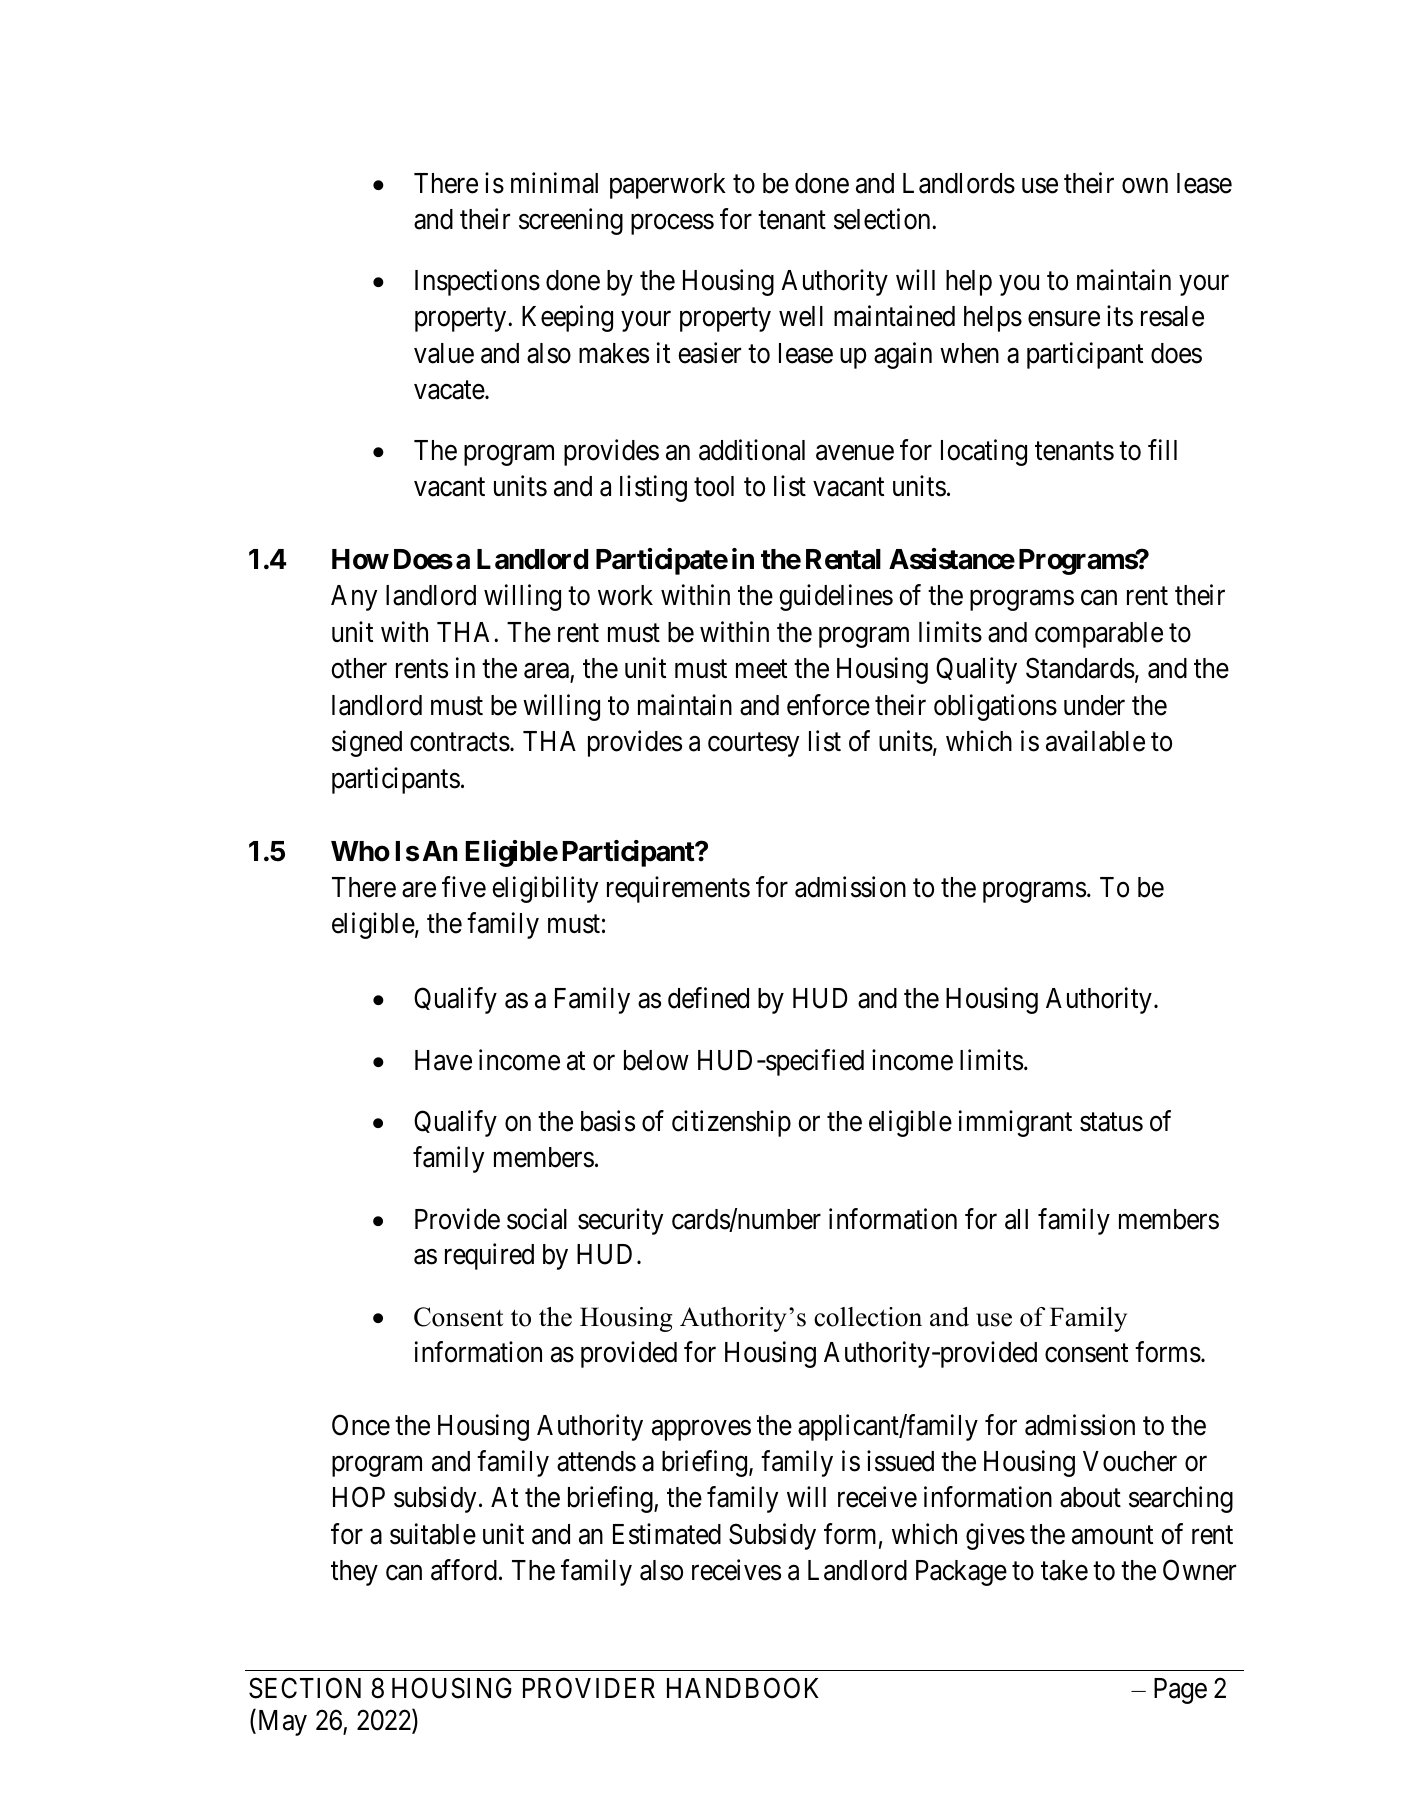  What do you see at coordinates (1016, 1219) in the image?
I see `all` at bounding box center [1016, 1219].
